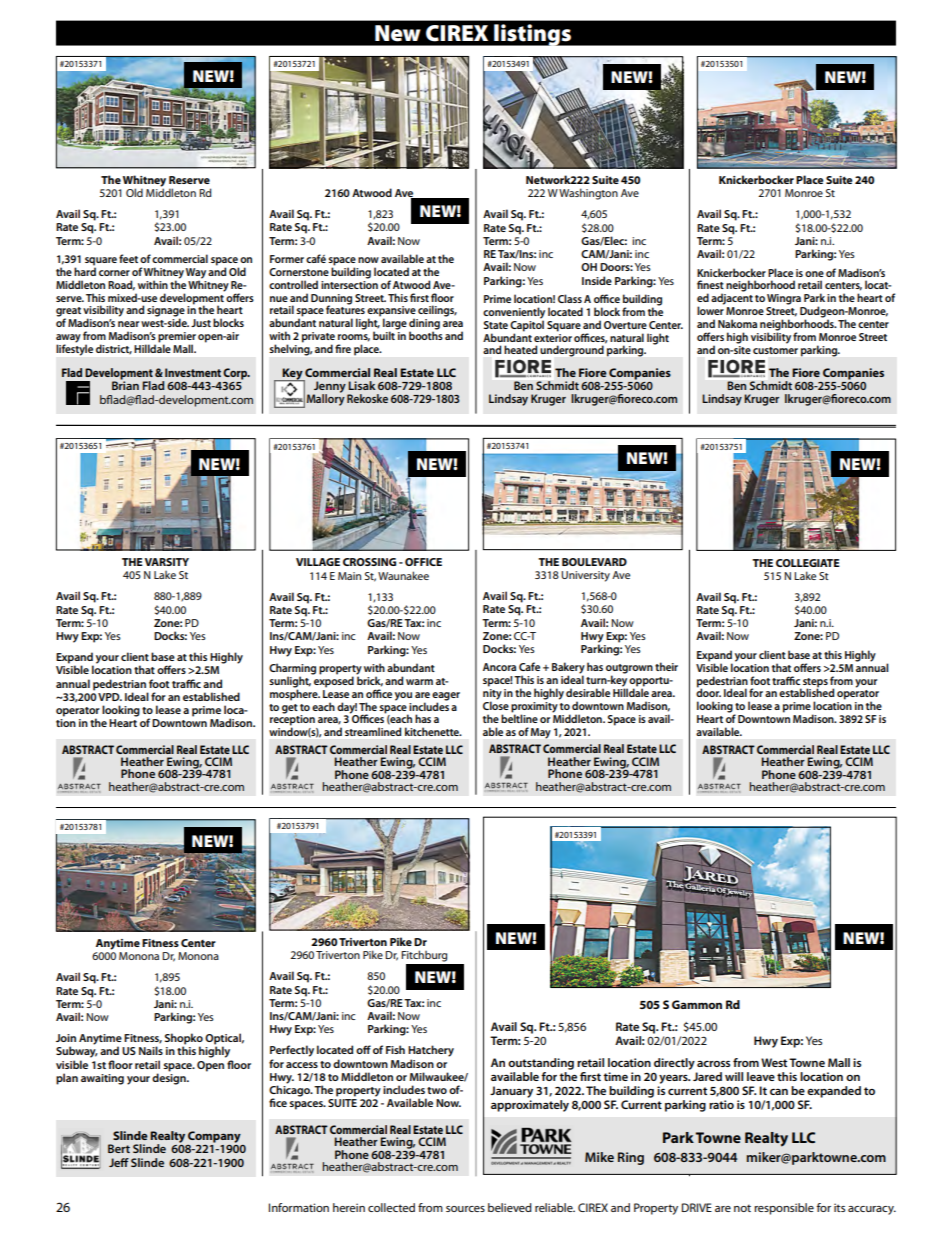 Image resolution: width=952 pixels, height=1233 pixels. What do you see at coordinates (815, 683) in the screenshot?
I see `steps` at bounding box center [815, 683].
